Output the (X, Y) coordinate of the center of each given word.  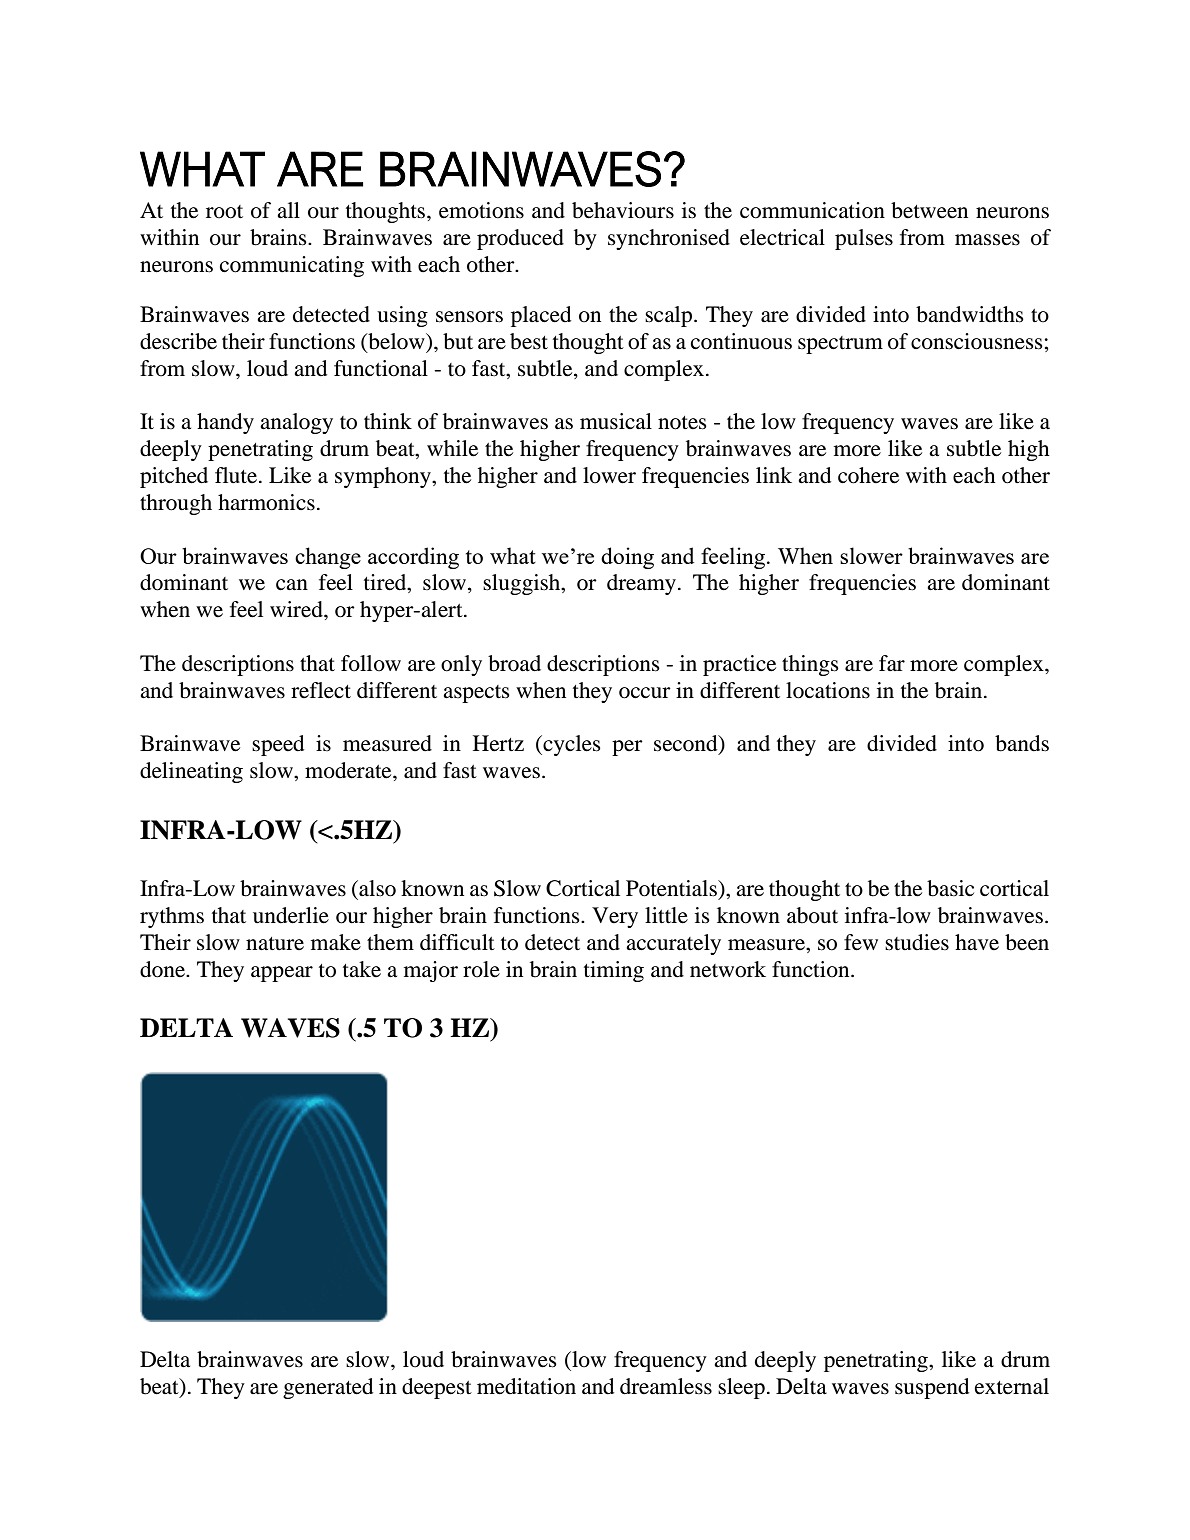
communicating (292, 266)
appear (282, 974)
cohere (868, 475)
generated (328, 1388)
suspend (932, 1388)
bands (1022, 743)
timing (614, 971)
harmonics (266, 502)
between (929, 210)
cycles (571, 745)
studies (917, 942)
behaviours (623, 210)
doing (627, 558)
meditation (526, 1386)
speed (278, 745)
